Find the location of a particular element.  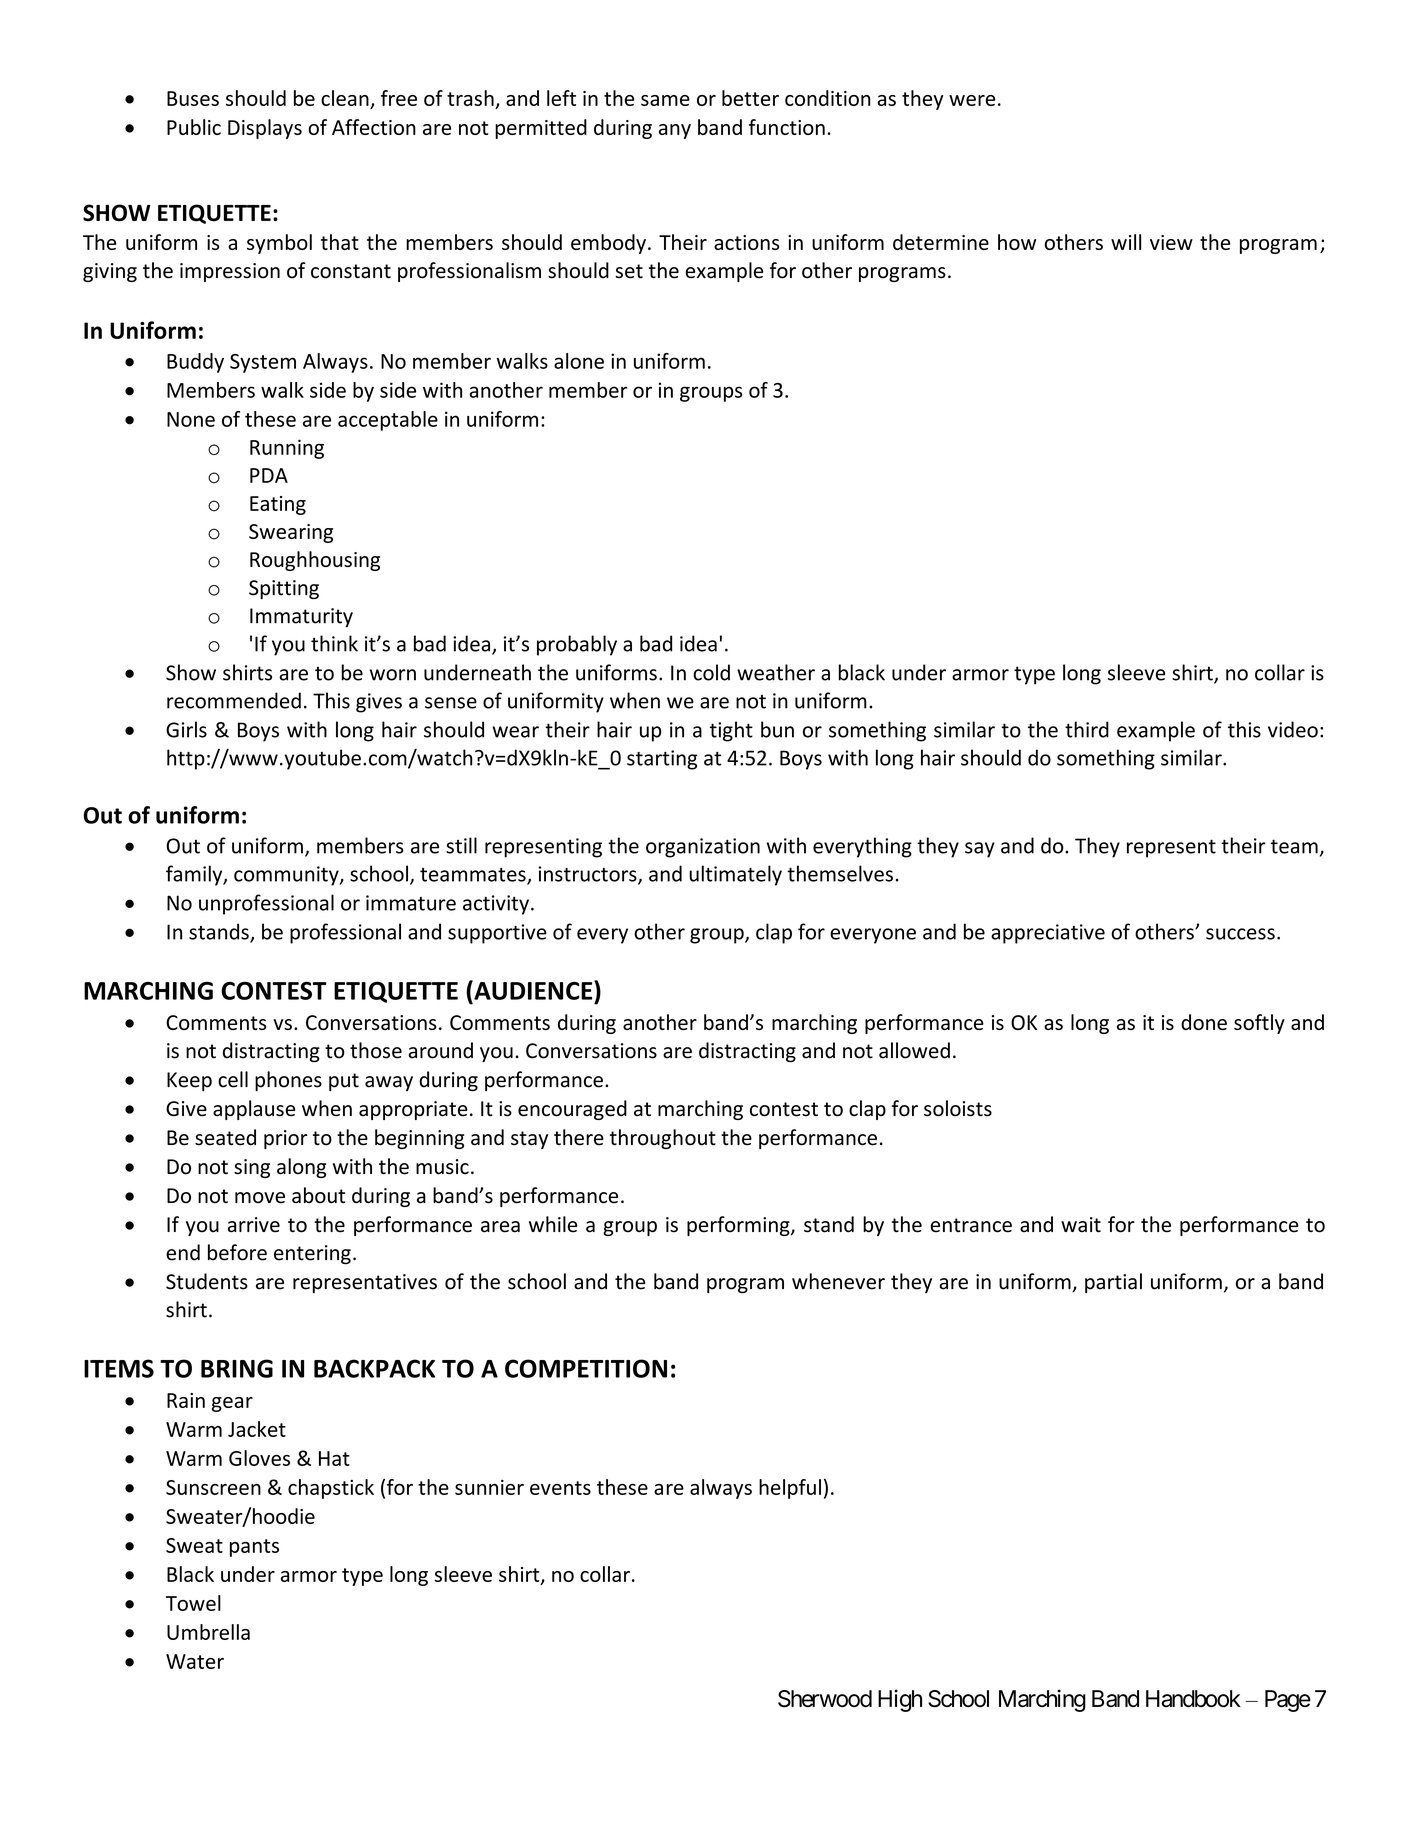

ultimately is located at coordinates (735, 875).
